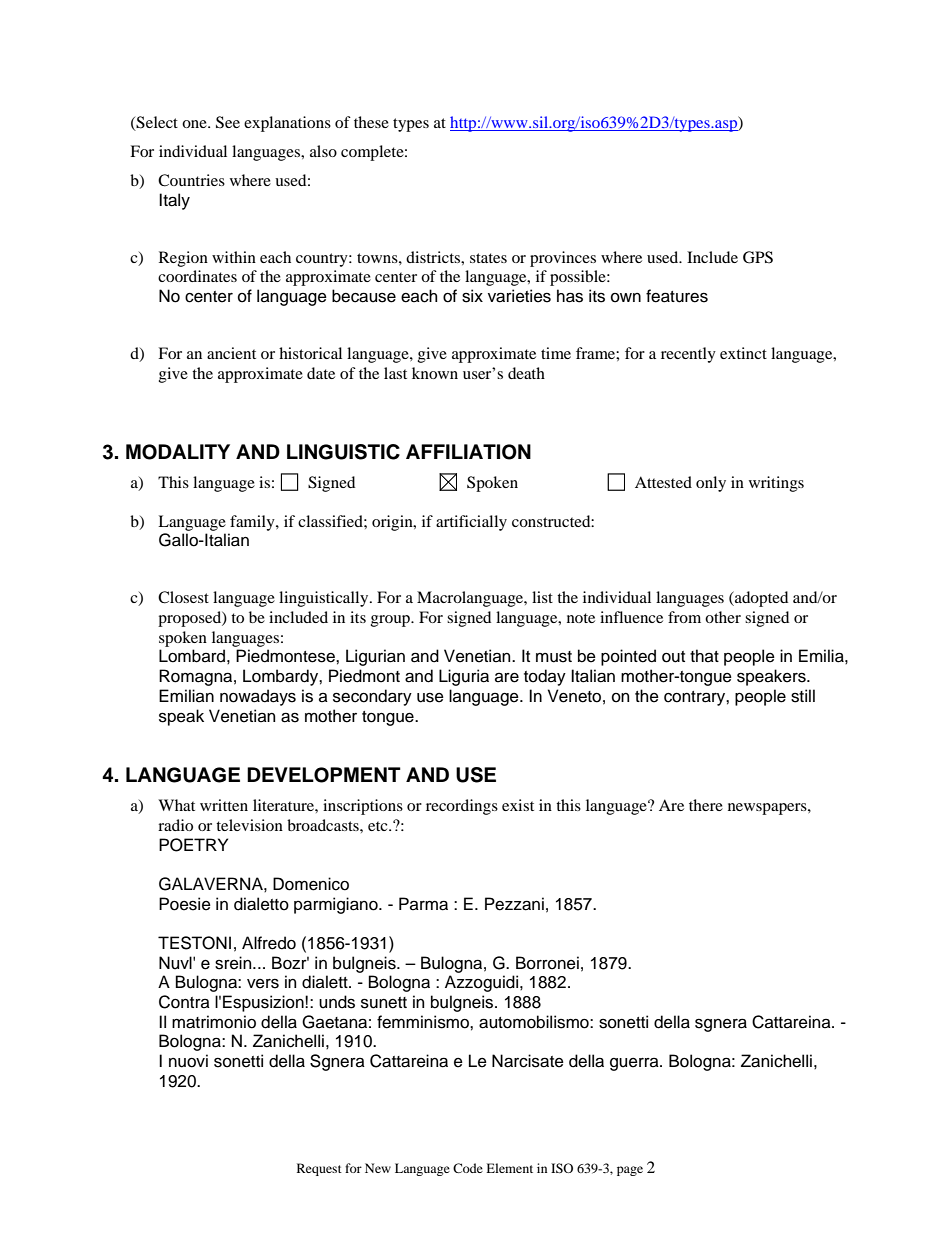 This screenshot has width=952, height=1233. I want to click on there, so click(706, 805).
